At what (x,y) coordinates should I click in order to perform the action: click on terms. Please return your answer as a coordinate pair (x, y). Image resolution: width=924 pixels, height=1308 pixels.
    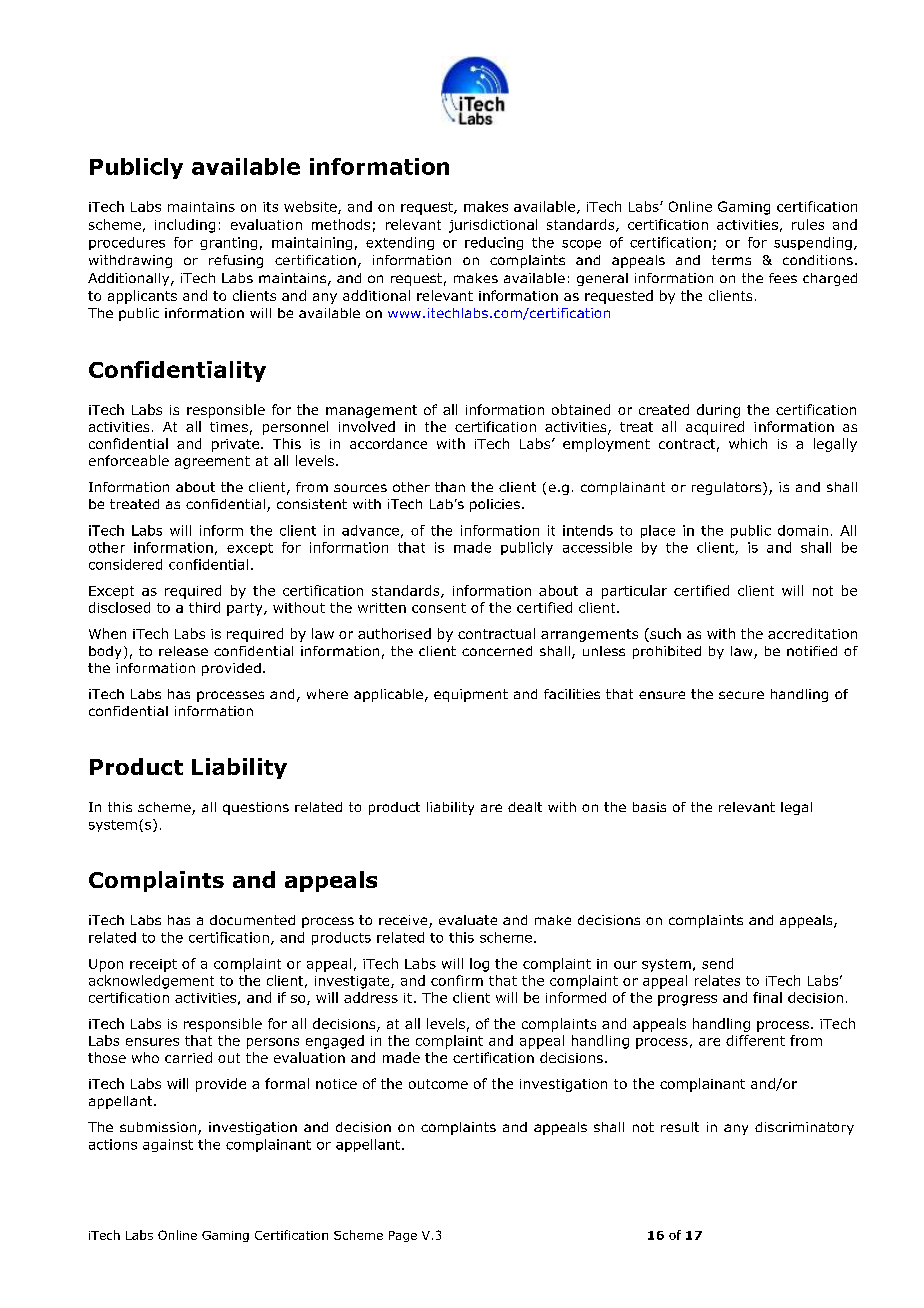
    Looking at the image, I should click on (731, 260).
